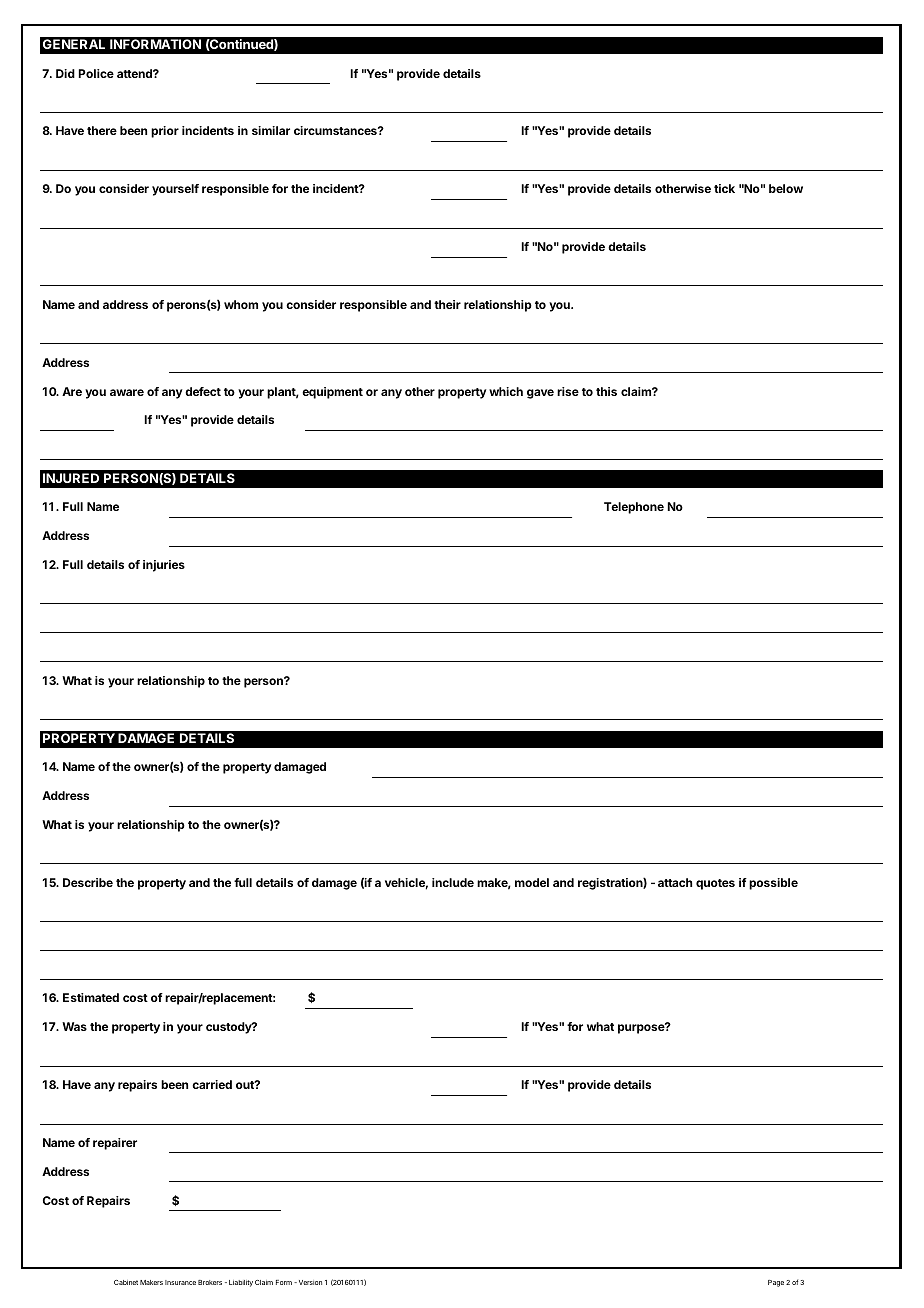 The height and width of the screenshot is (1308, 924). Describe the element at coordinates (776, 1283) in the screenshot. I see `Page` at that location.
